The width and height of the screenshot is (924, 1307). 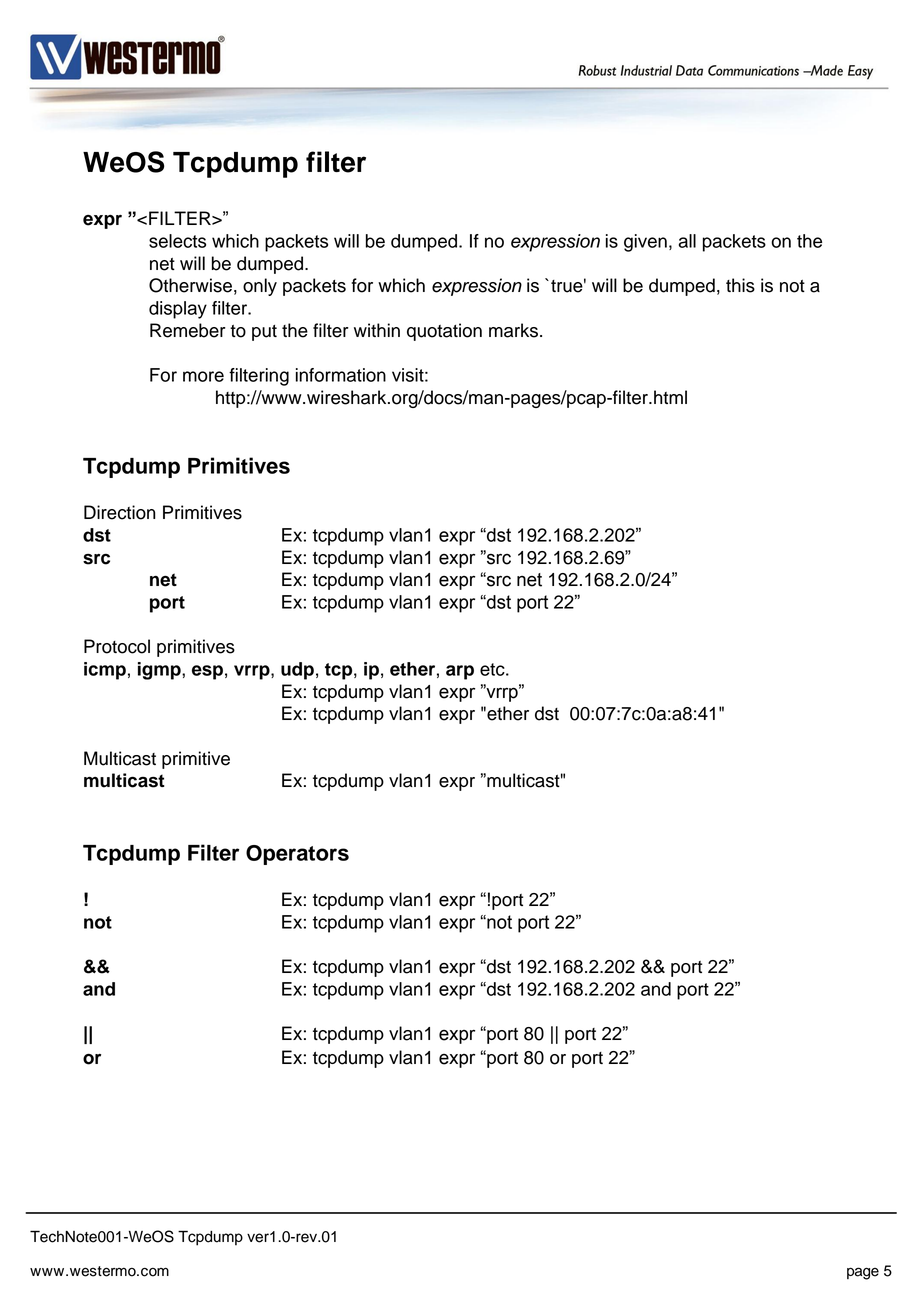 I want to click on marks, so click(x=513, y=330).
